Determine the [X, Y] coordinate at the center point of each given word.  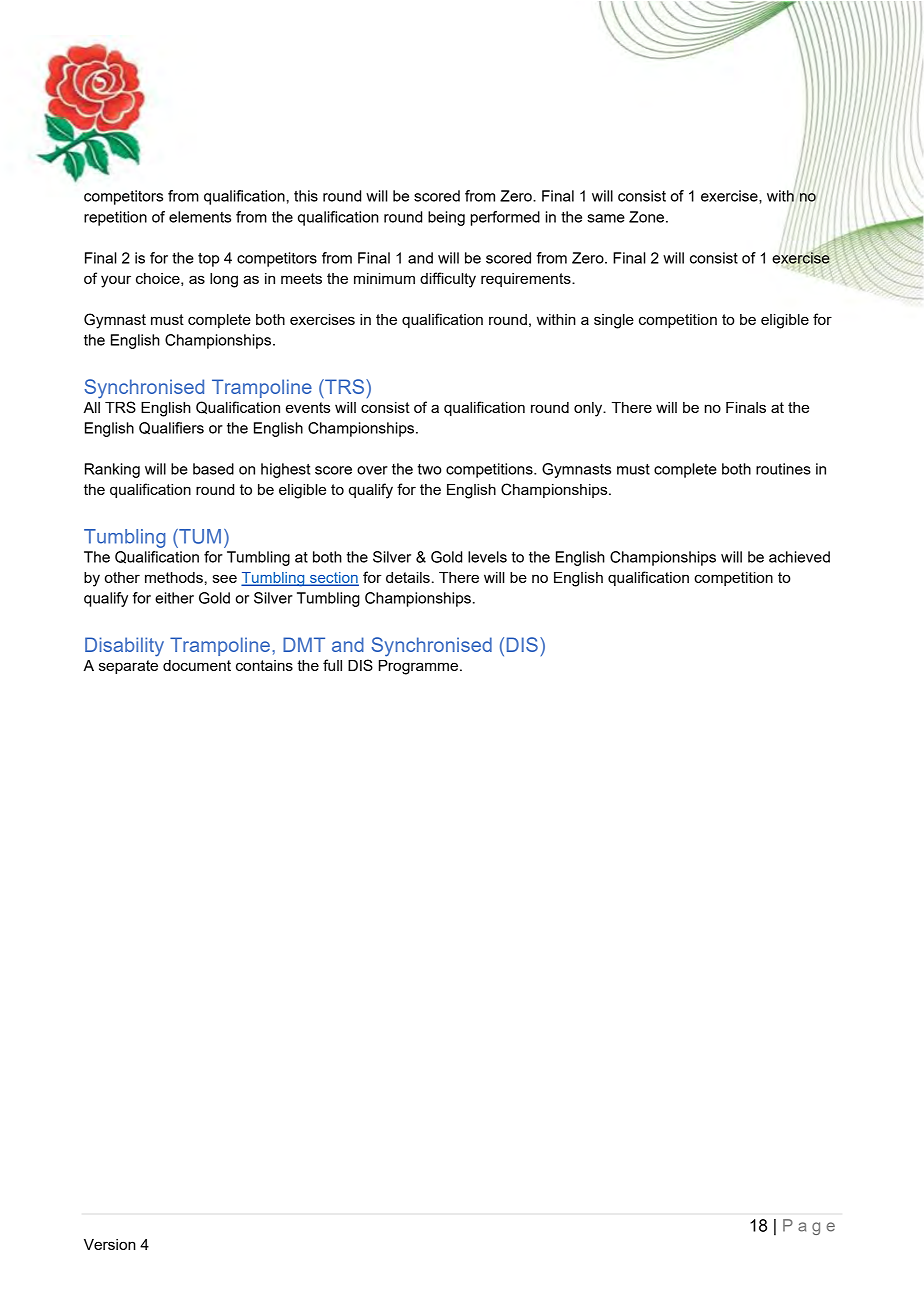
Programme [420, 667]
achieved [799, 557]
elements [200, 217]
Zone [648, 217]
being [446, 218]
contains [264, 665]
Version [110, 1244]
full [332, 665]
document [197, 665]
